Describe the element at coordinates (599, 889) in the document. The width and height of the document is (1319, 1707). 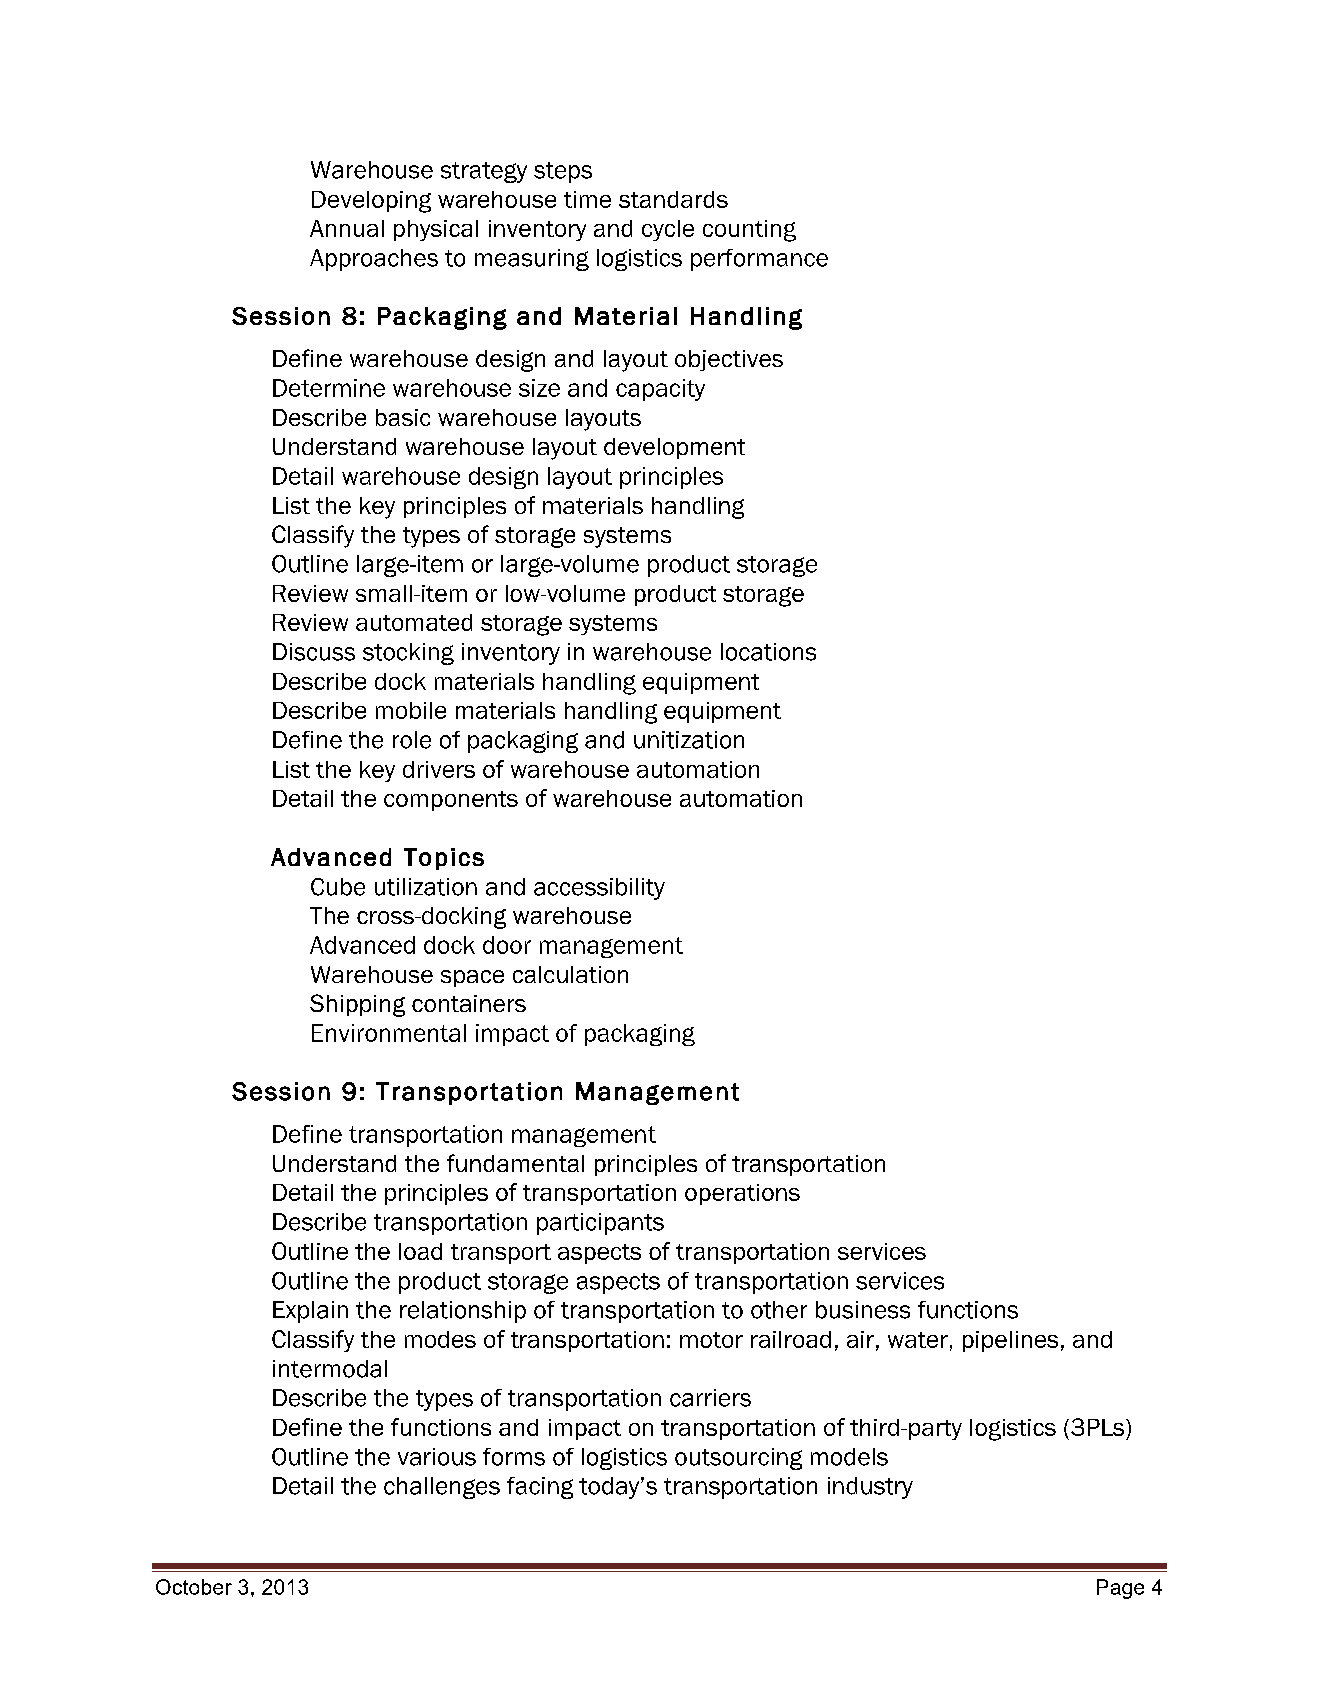
I see `accessibility` at that location.
